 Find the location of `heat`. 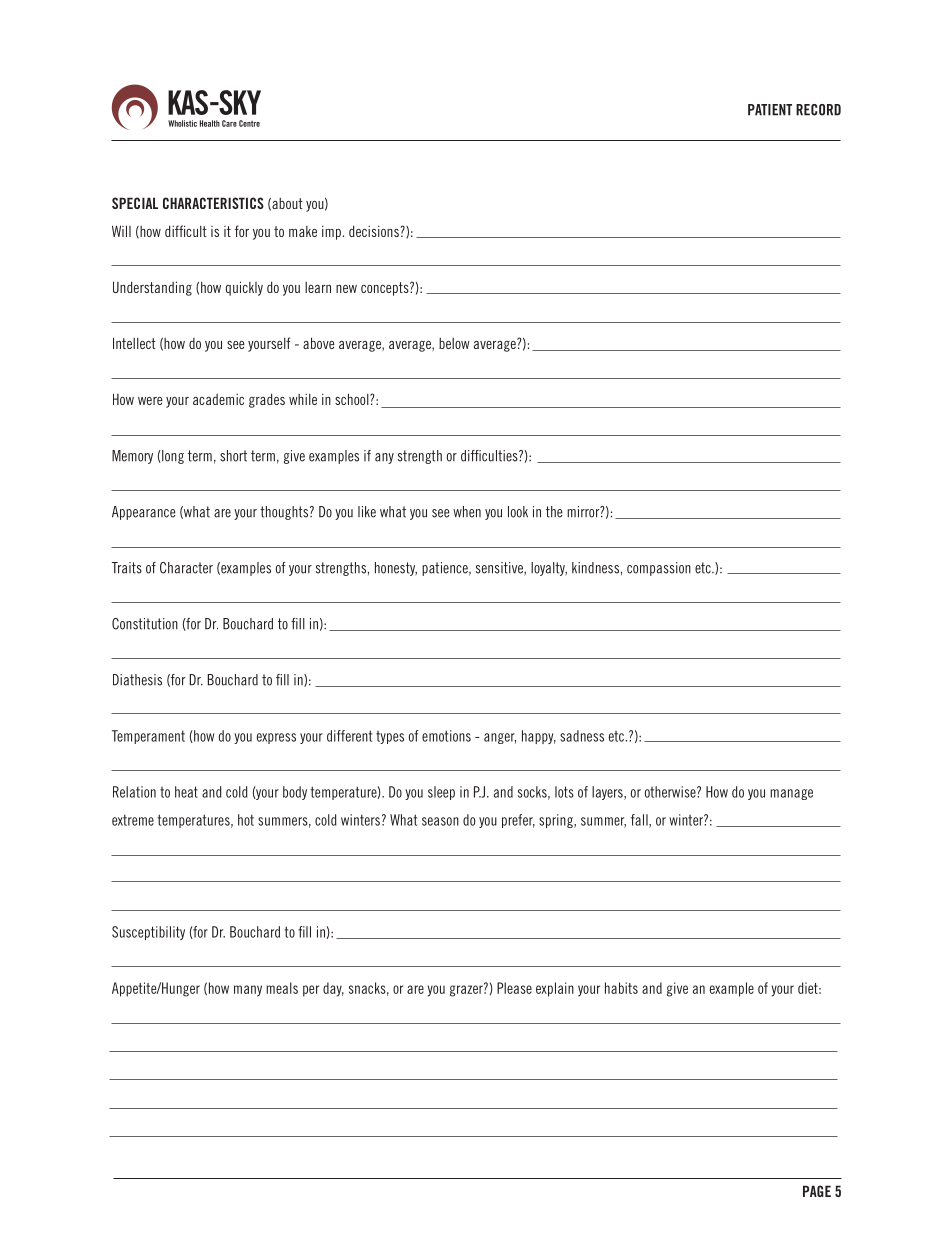

heat is located at coordinates (186, 792).
